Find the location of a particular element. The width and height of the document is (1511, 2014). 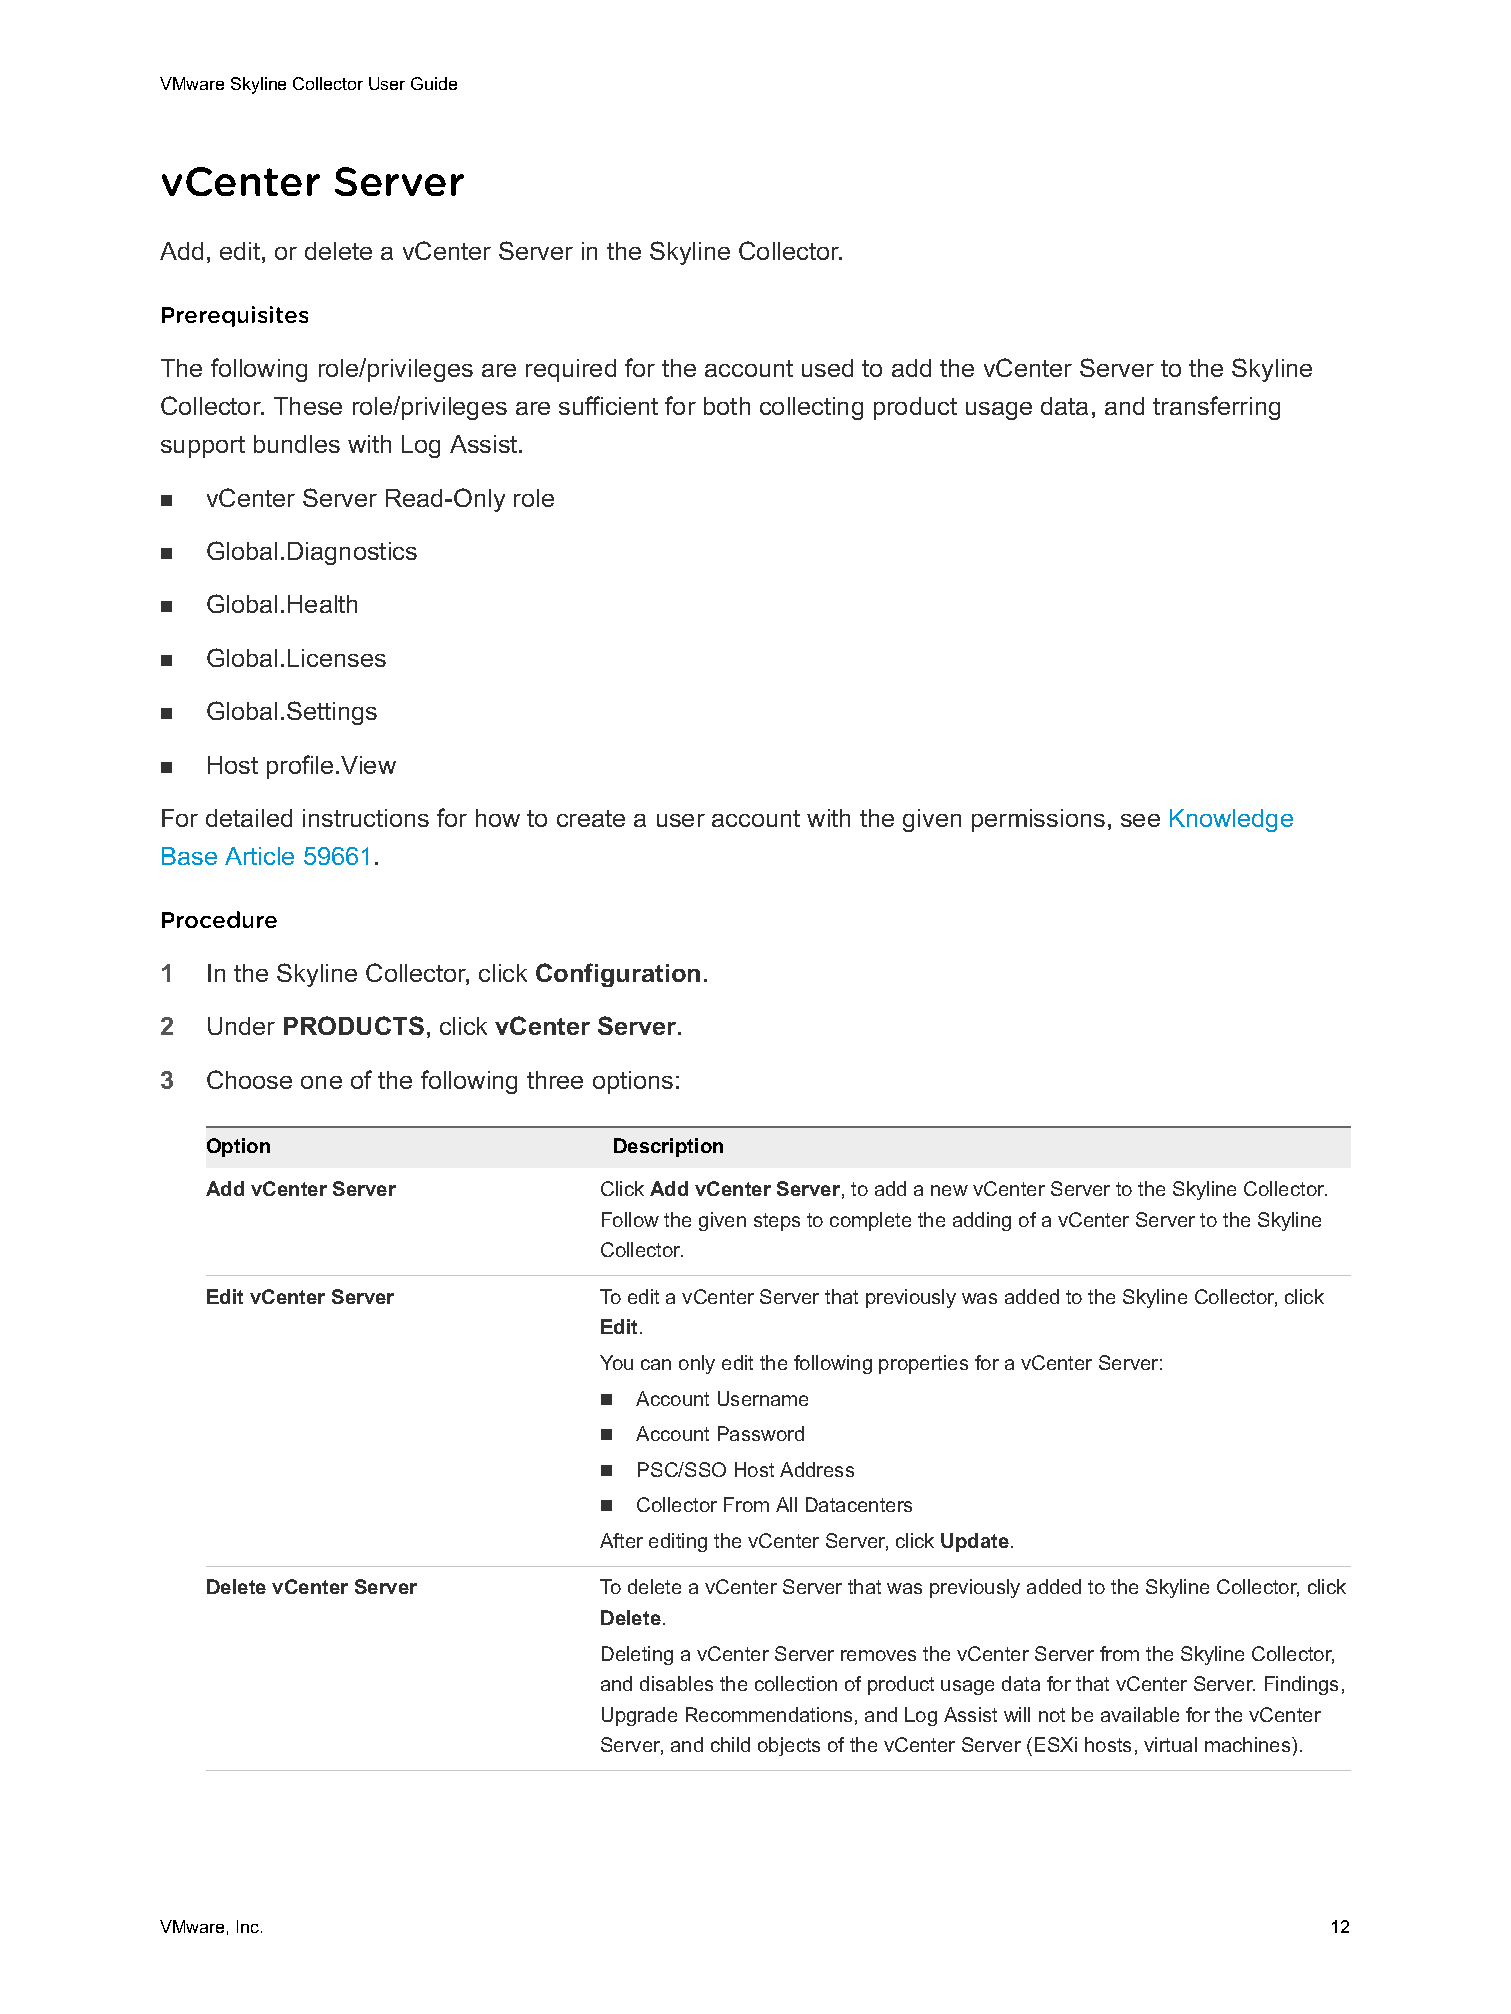

Configuration is located at coordinates (618, 975).
